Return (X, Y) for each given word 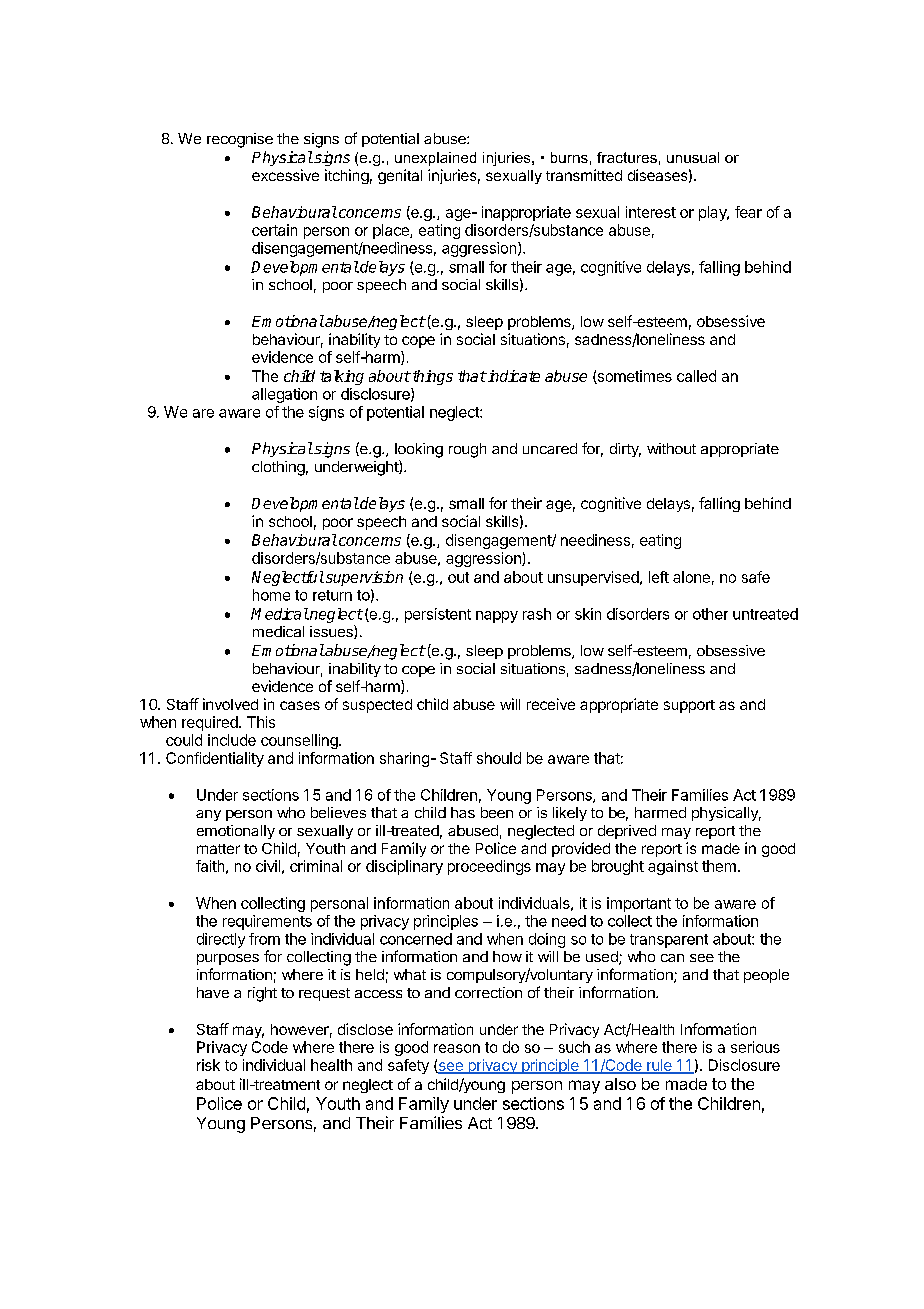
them (719, 866)
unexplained (435, 159)
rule (659, 1066)
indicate (513, 376)
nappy (497, 617)
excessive (285, 175)
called (696, 376)
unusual (693, 157)
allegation (284, 395)
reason (457, 1048)
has (463, 812)
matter (218, 849)
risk (208, 1065)
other (710, 614)
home (271, 595)
